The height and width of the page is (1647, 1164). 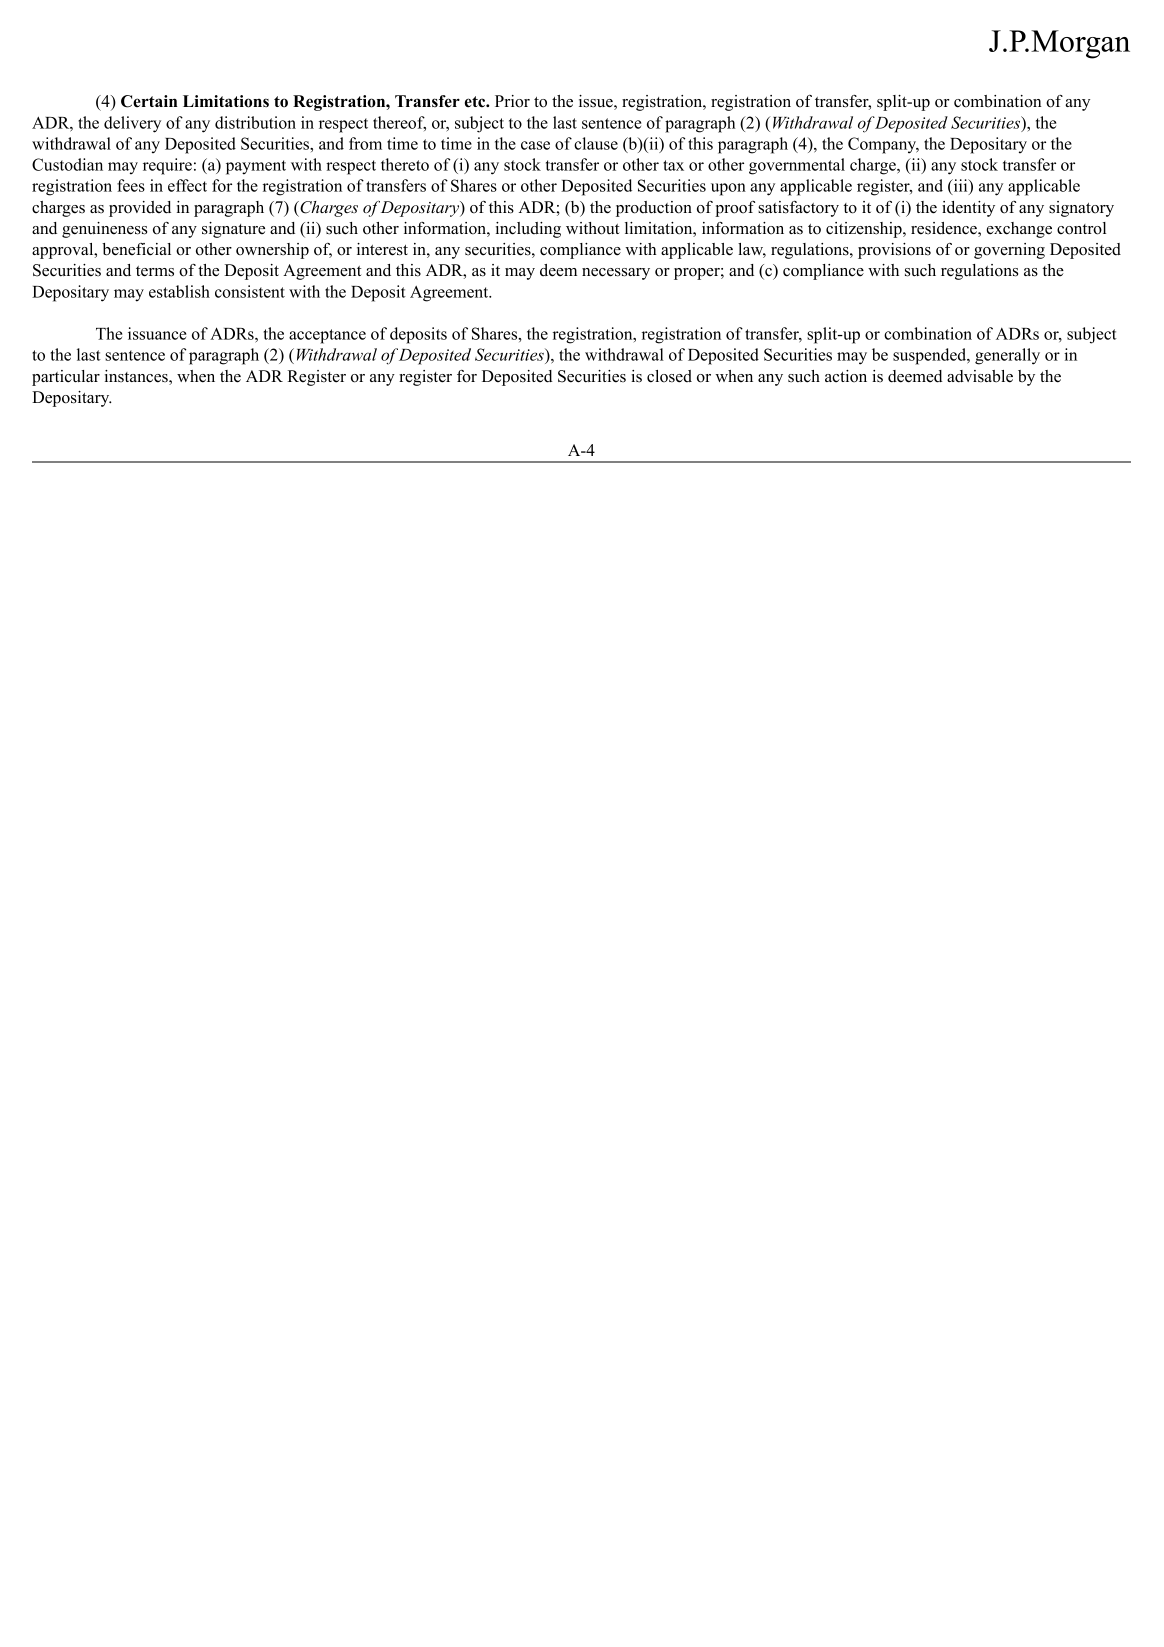 I want to click on Company, so click(x=883, y=145).
